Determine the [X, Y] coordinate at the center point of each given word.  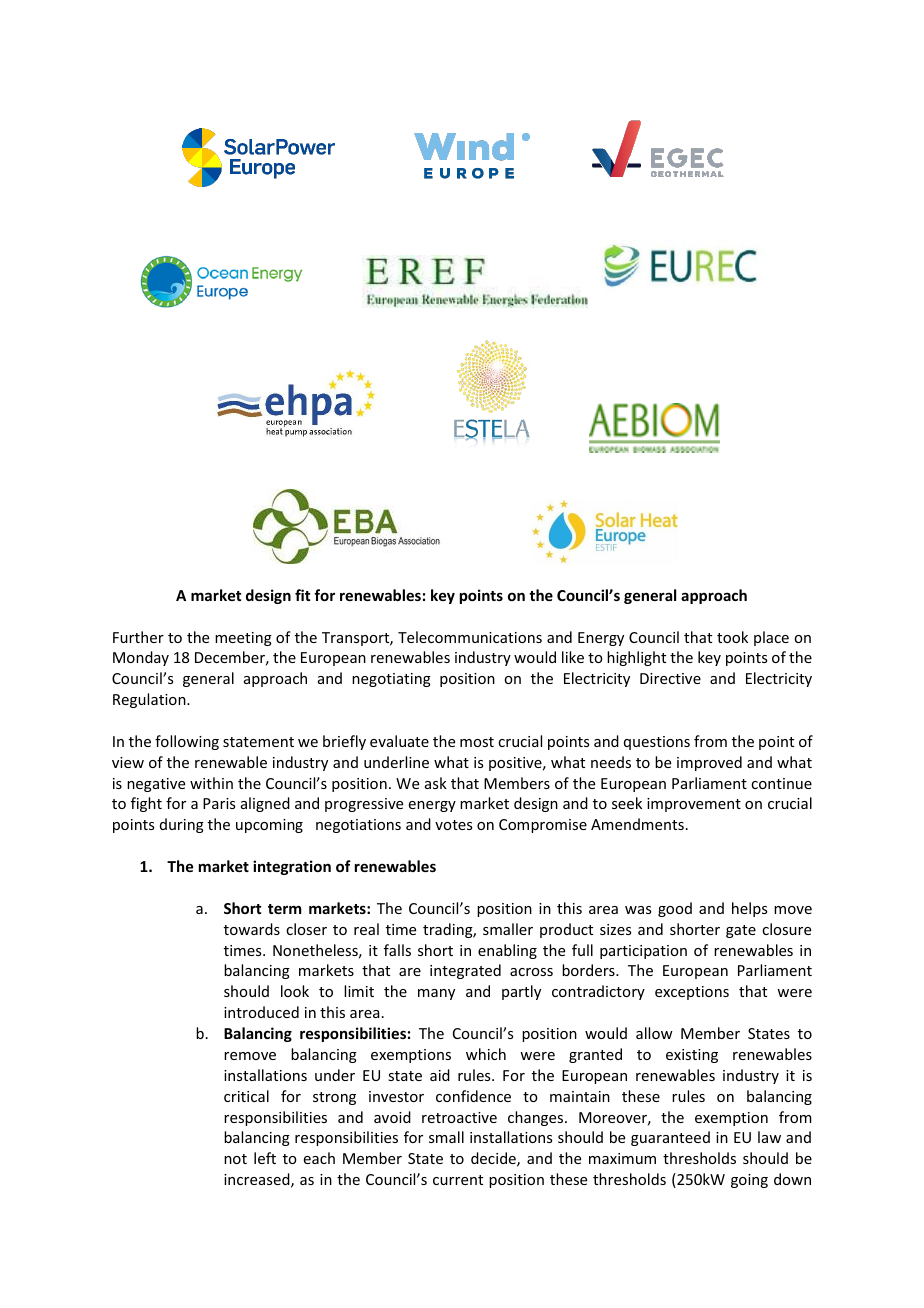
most [477, 742]
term [284, 909]
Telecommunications [470, 637]
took [732, 637]
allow [654, 1033]
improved [709, 763]
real [366, 929]
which [486, 1054]
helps [749, 909]
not [235, 1159]
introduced [261, 1012]
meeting [243, 639]
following [187, 742]
